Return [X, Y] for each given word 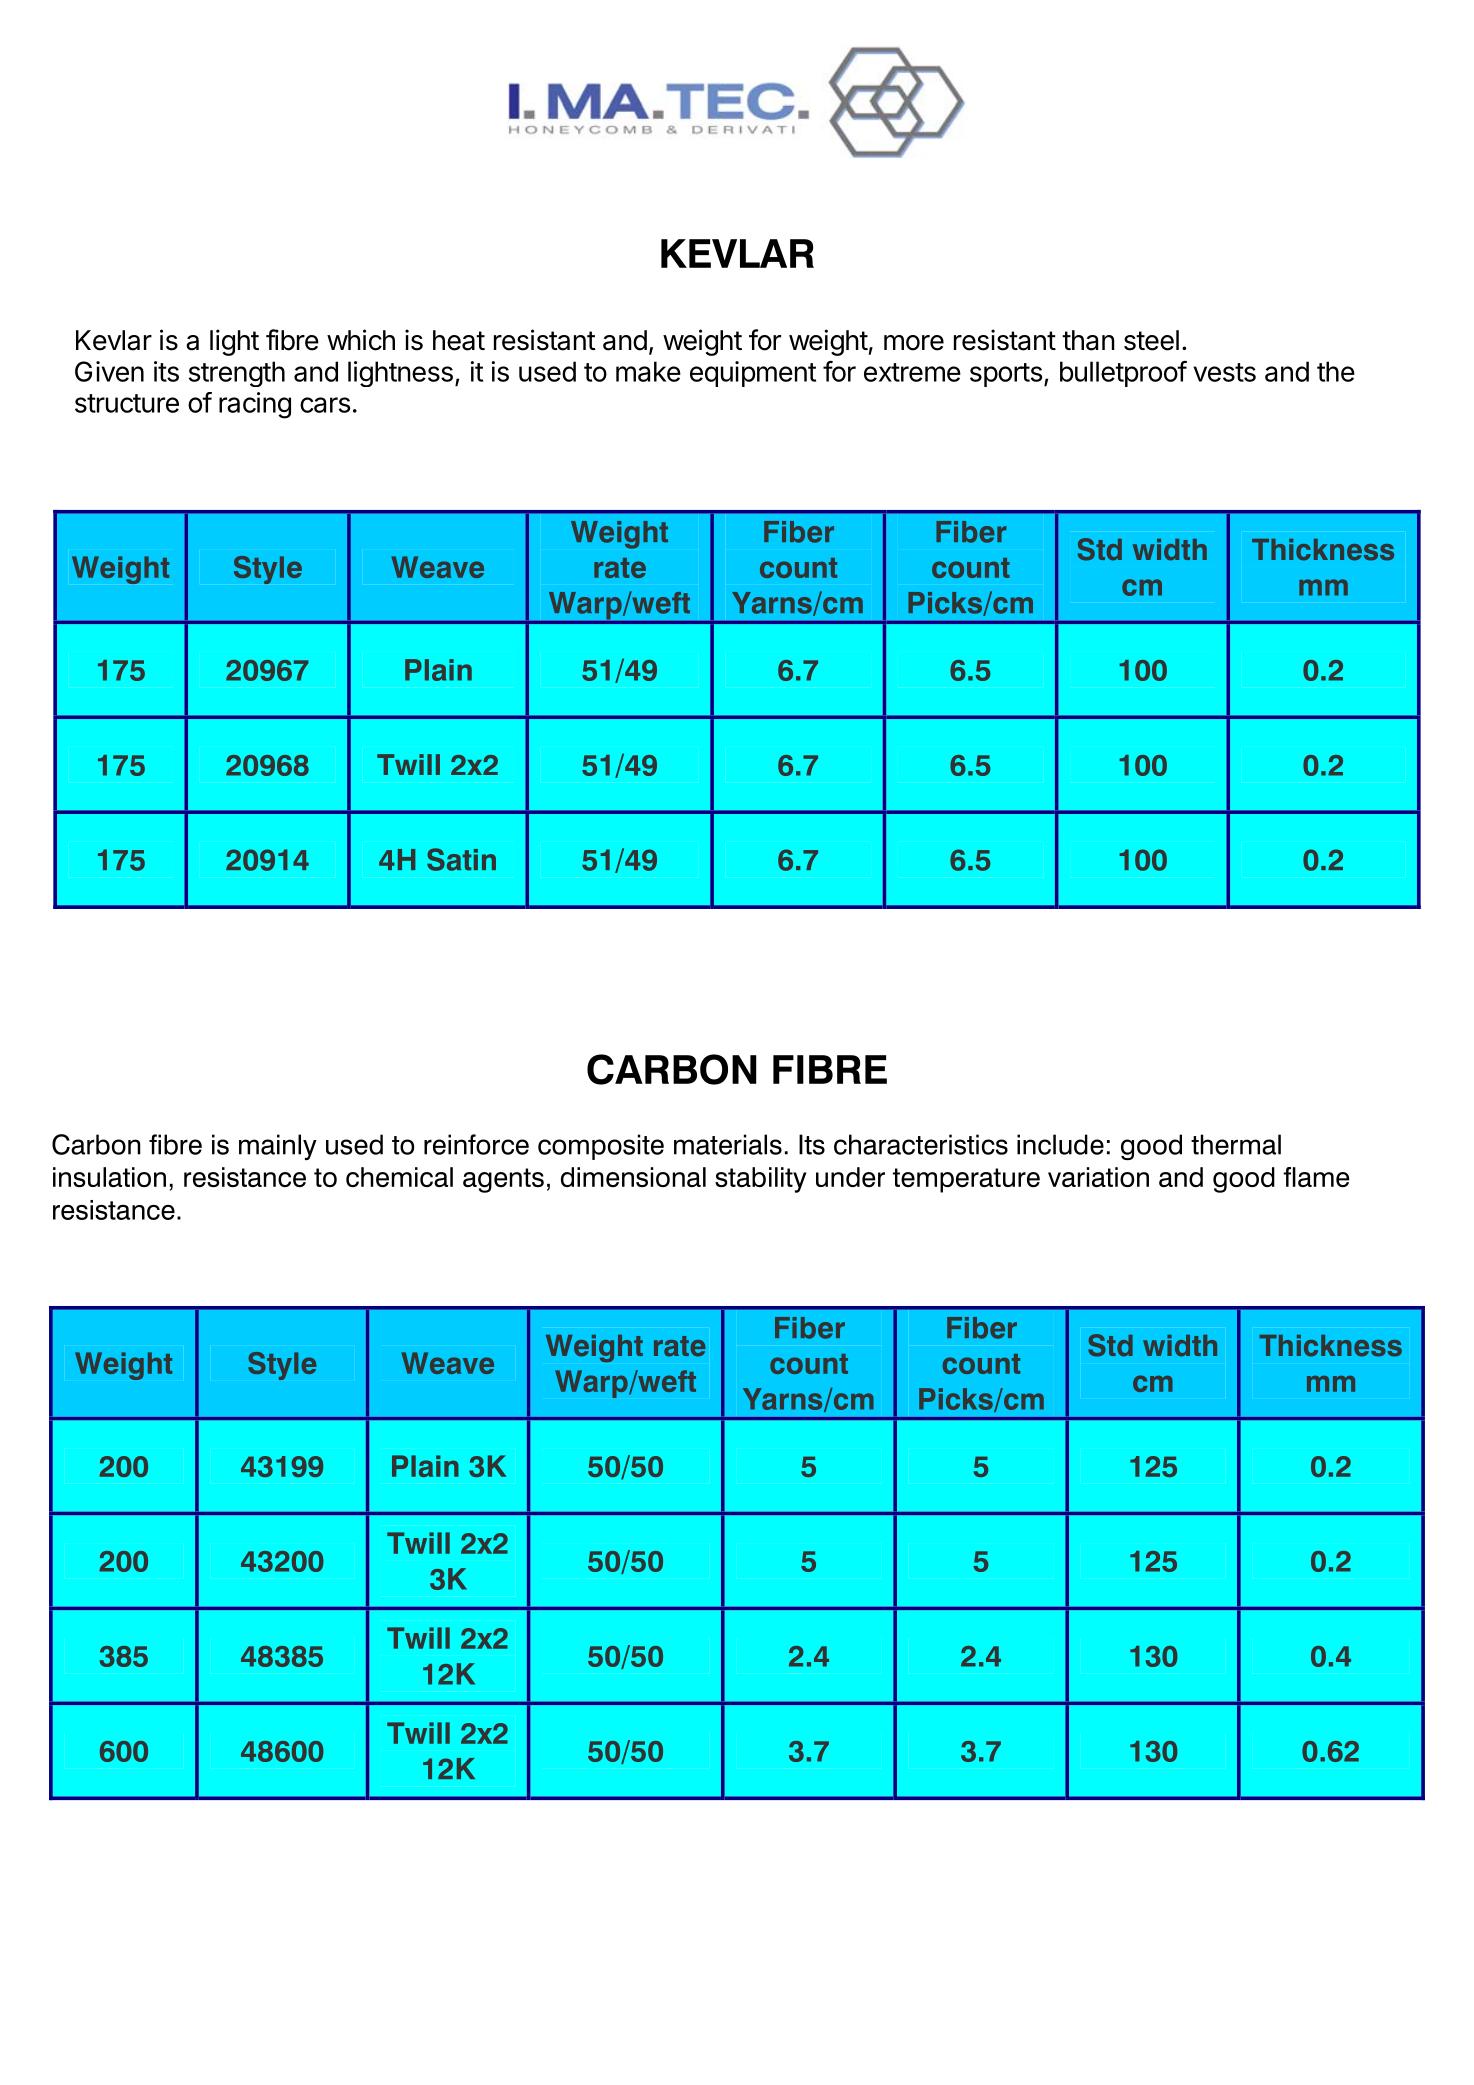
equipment [753, 374]
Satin [461, 859]
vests [1224, 372]
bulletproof [1123, 374]
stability [760, 1180]
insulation [109, 1177]
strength [237, 374]
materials [728, 1144]
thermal [1236, 1144]
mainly [278, 1147]
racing [255, 405]
